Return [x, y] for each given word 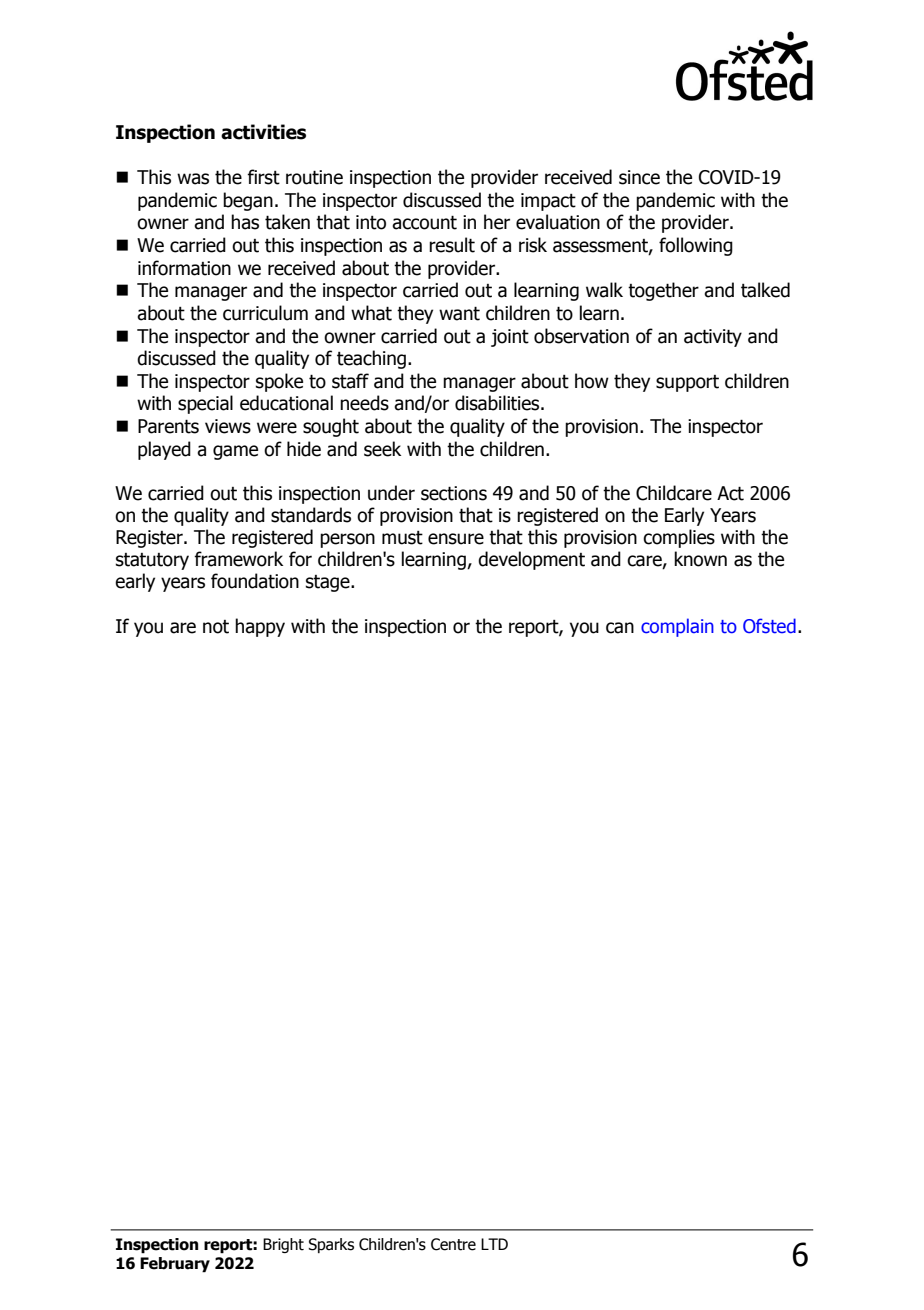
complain [677, 627]
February [175, 1265]
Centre [453, 1244]
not [216, 627]
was [193, 179]
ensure [456, 539]
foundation [255, 581]
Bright [283, 1245]
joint [510, 338]
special [205, 404]
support [687, 383]
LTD [494, 1244]
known [700, 559]
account [424, 222]
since [639, 177]
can [620, 628]
